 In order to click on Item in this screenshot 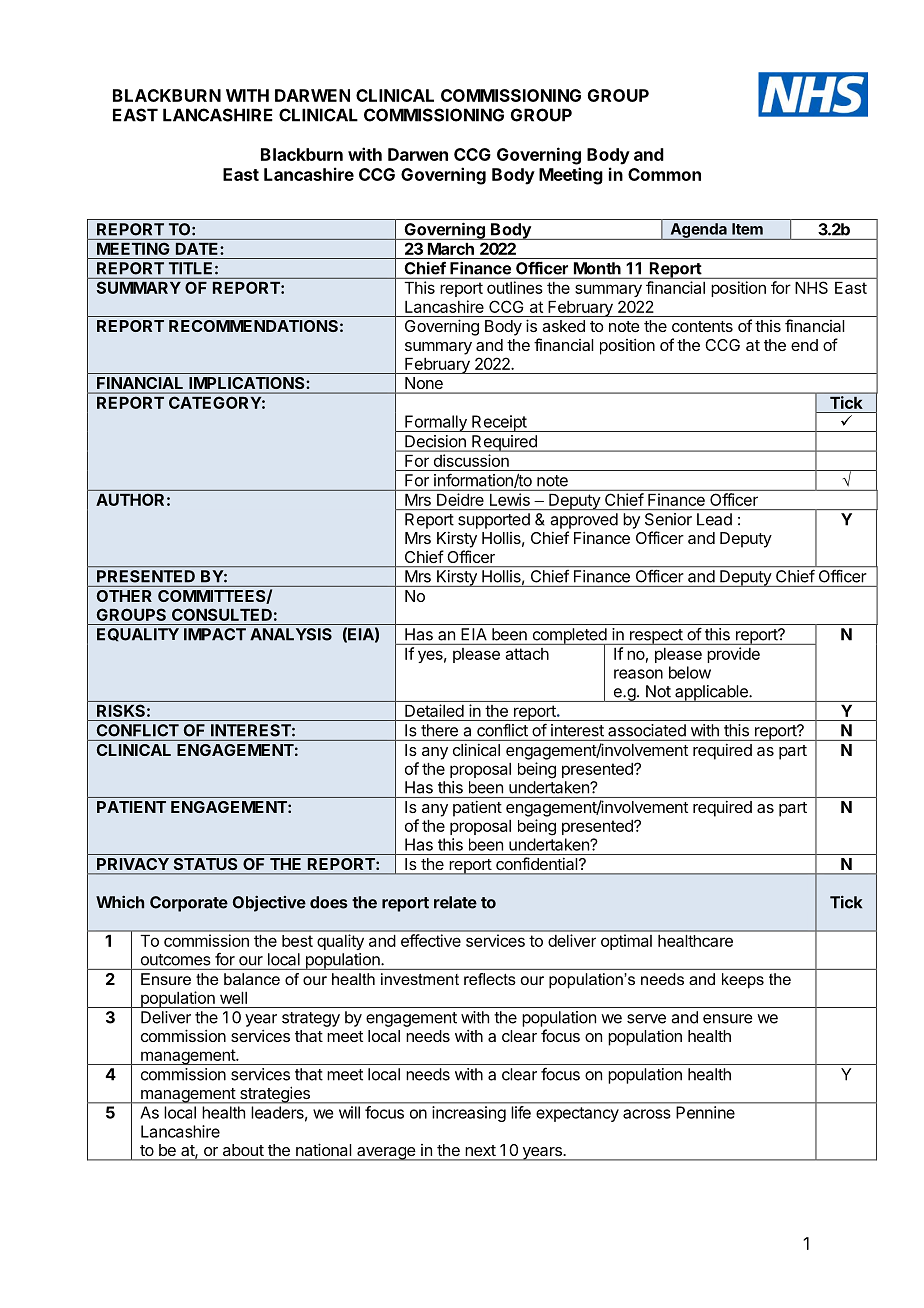, I will do `click(747, 229)`.
